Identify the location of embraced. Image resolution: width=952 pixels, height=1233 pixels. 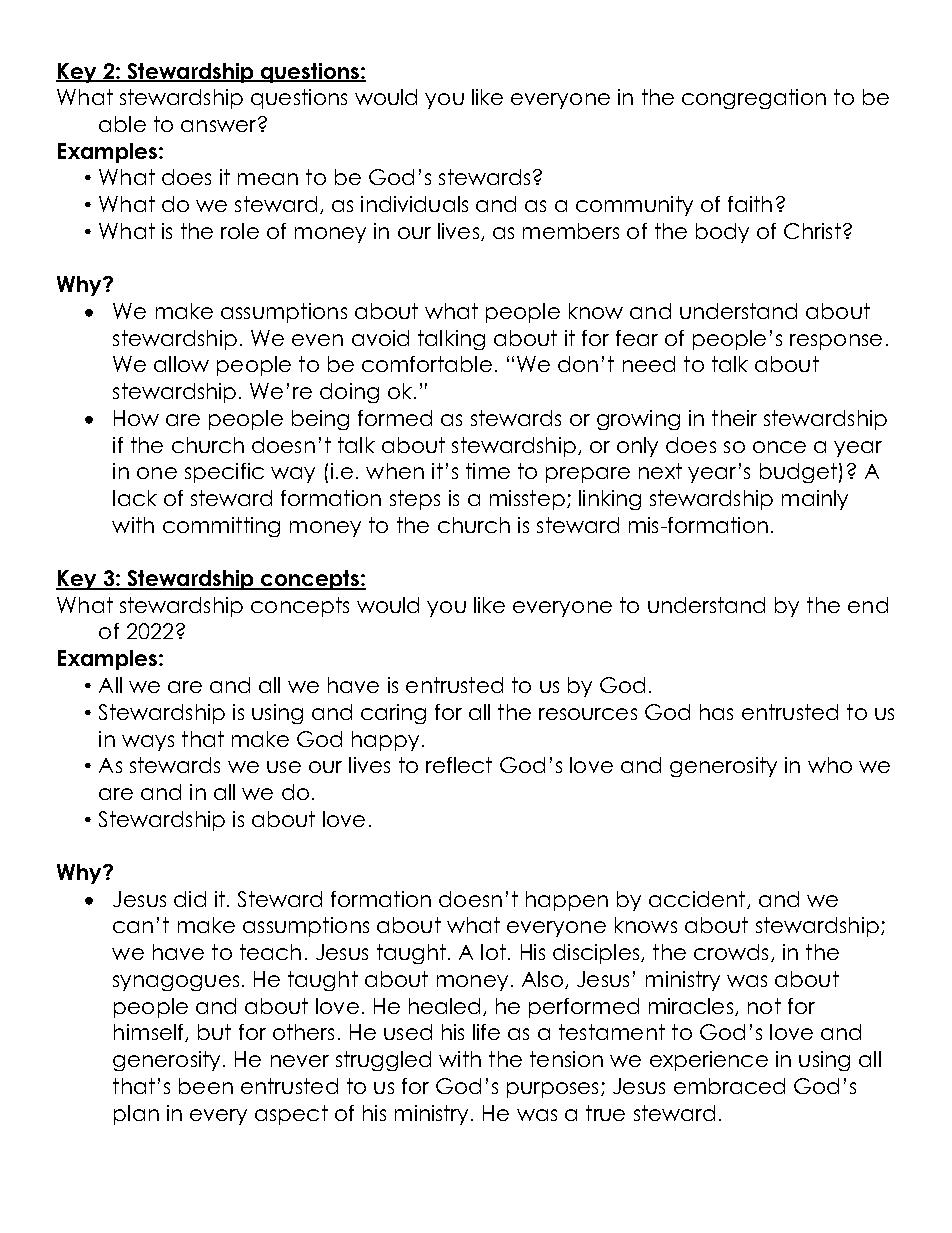
(729, 1086).
